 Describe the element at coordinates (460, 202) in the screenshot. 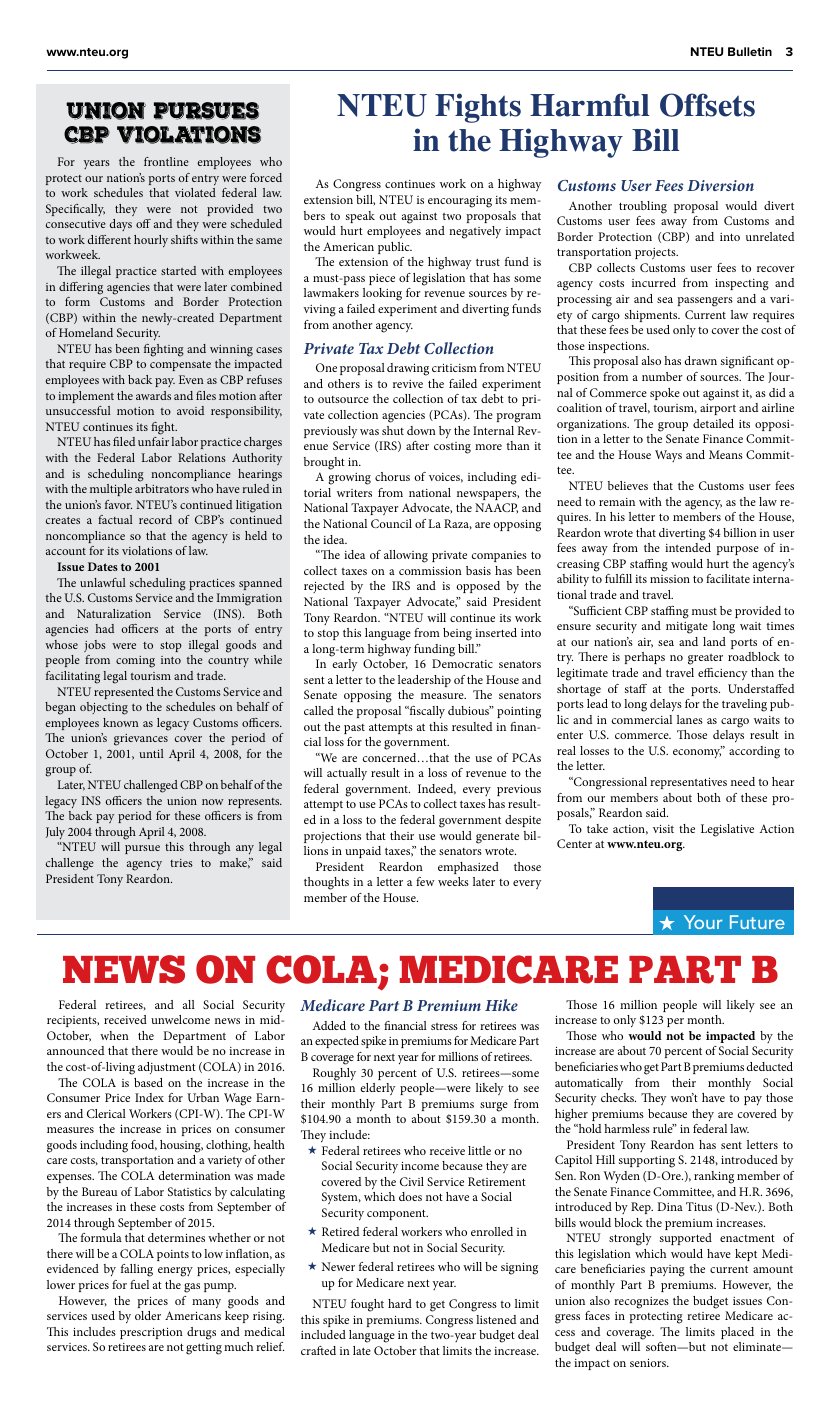

I see `encouraging` at that location.
